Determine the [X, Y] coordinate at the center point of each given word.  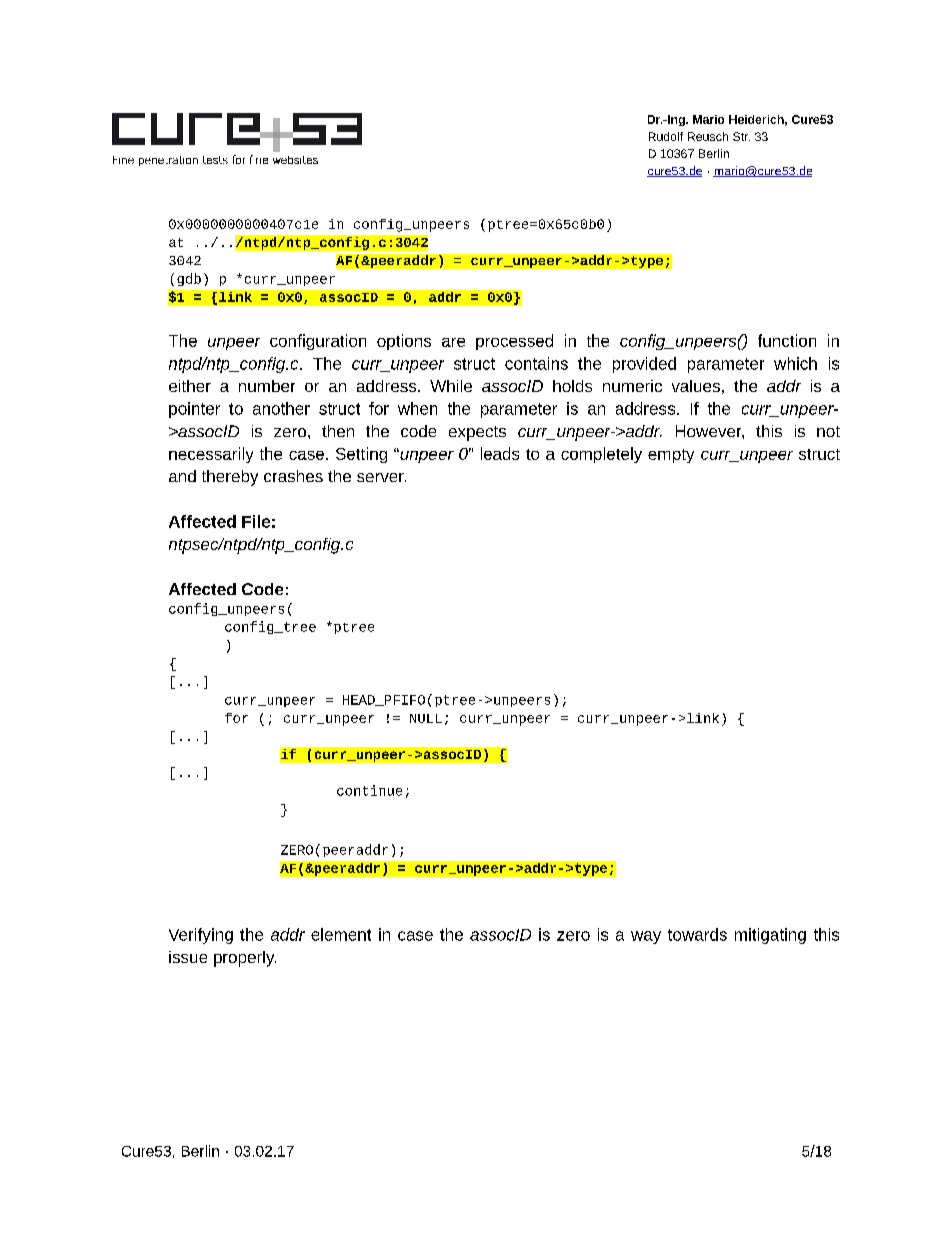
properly [245, 959]
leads [500, 453]
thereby [230, 478]
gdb [189, 279]
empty [671, 456]
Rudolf [666, 136]
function [787, 340]
